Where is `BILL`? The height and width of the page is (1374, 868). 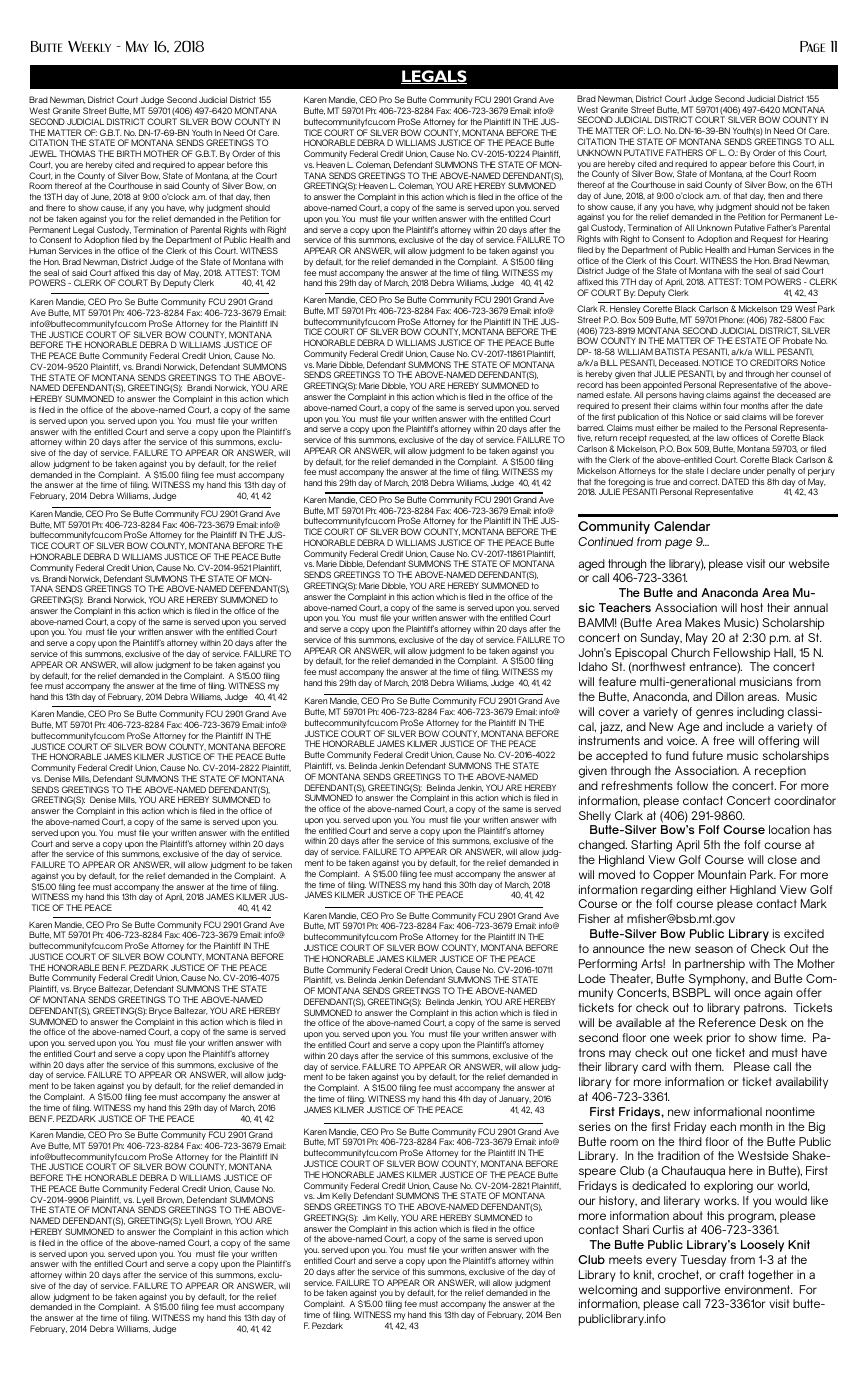
BILL is located at coordinates (609, 362).
